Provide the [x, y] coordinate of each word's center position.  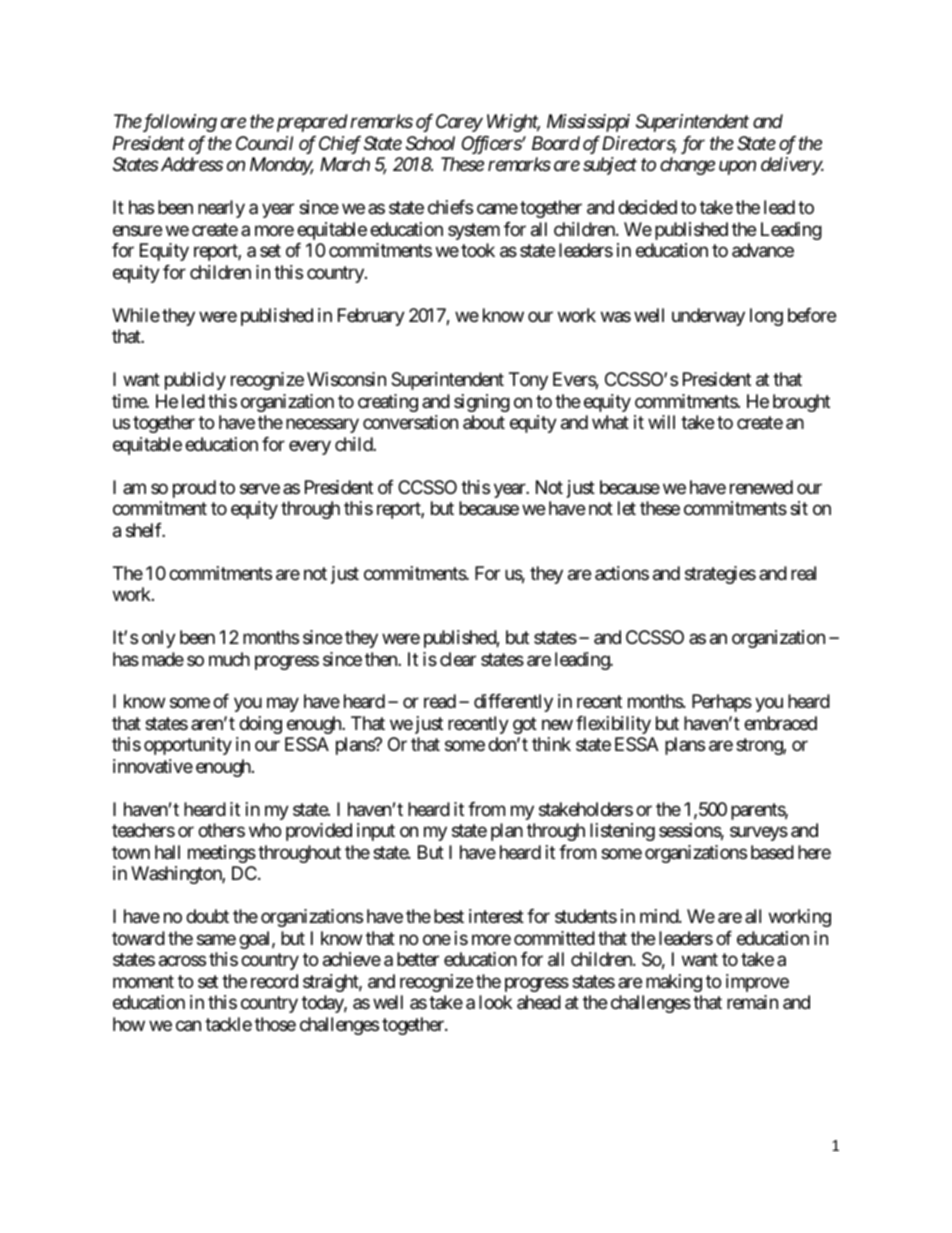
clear [458, 659]
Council [264, 143]
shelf [145, 530]
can [188, 1026]
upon [737, 168]
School [430, 143]
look [495, 1002]
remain [752, 1002]
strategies [720, 575]
